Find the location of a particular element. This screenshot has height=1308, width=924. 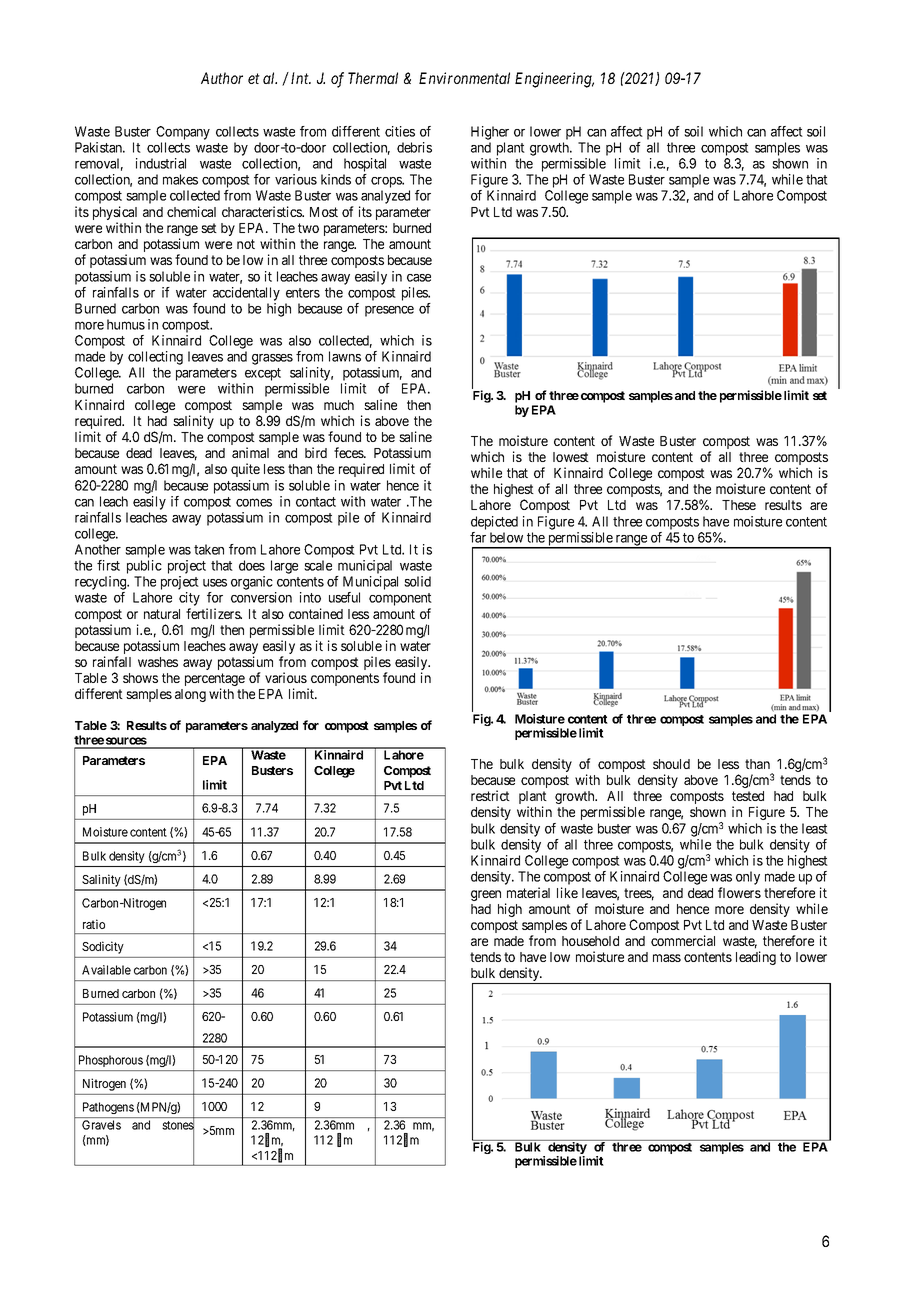

ratio is located at coordinates (94, 924).
